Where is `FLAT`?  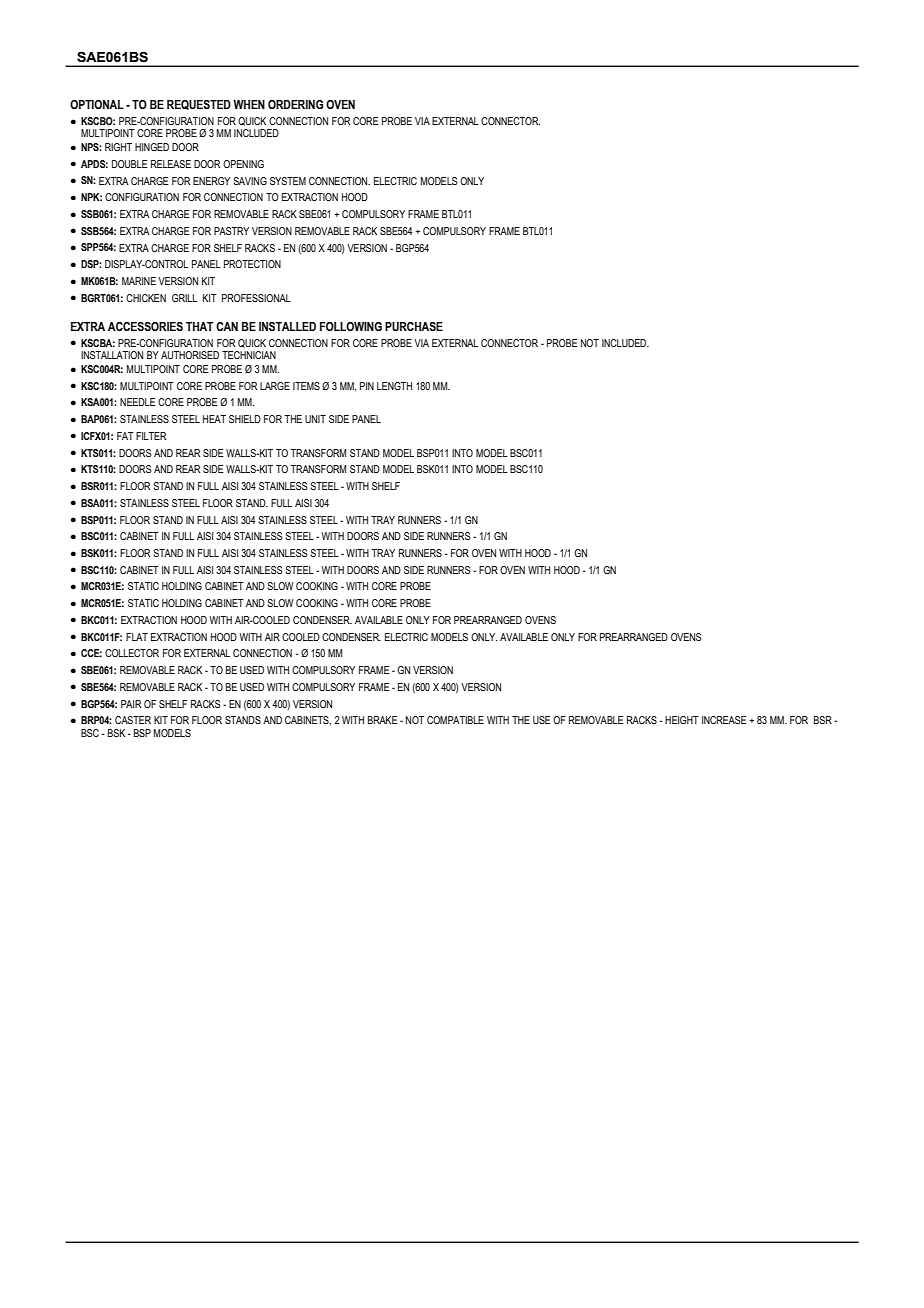 FLAT is located at coordinates (137, 637).
